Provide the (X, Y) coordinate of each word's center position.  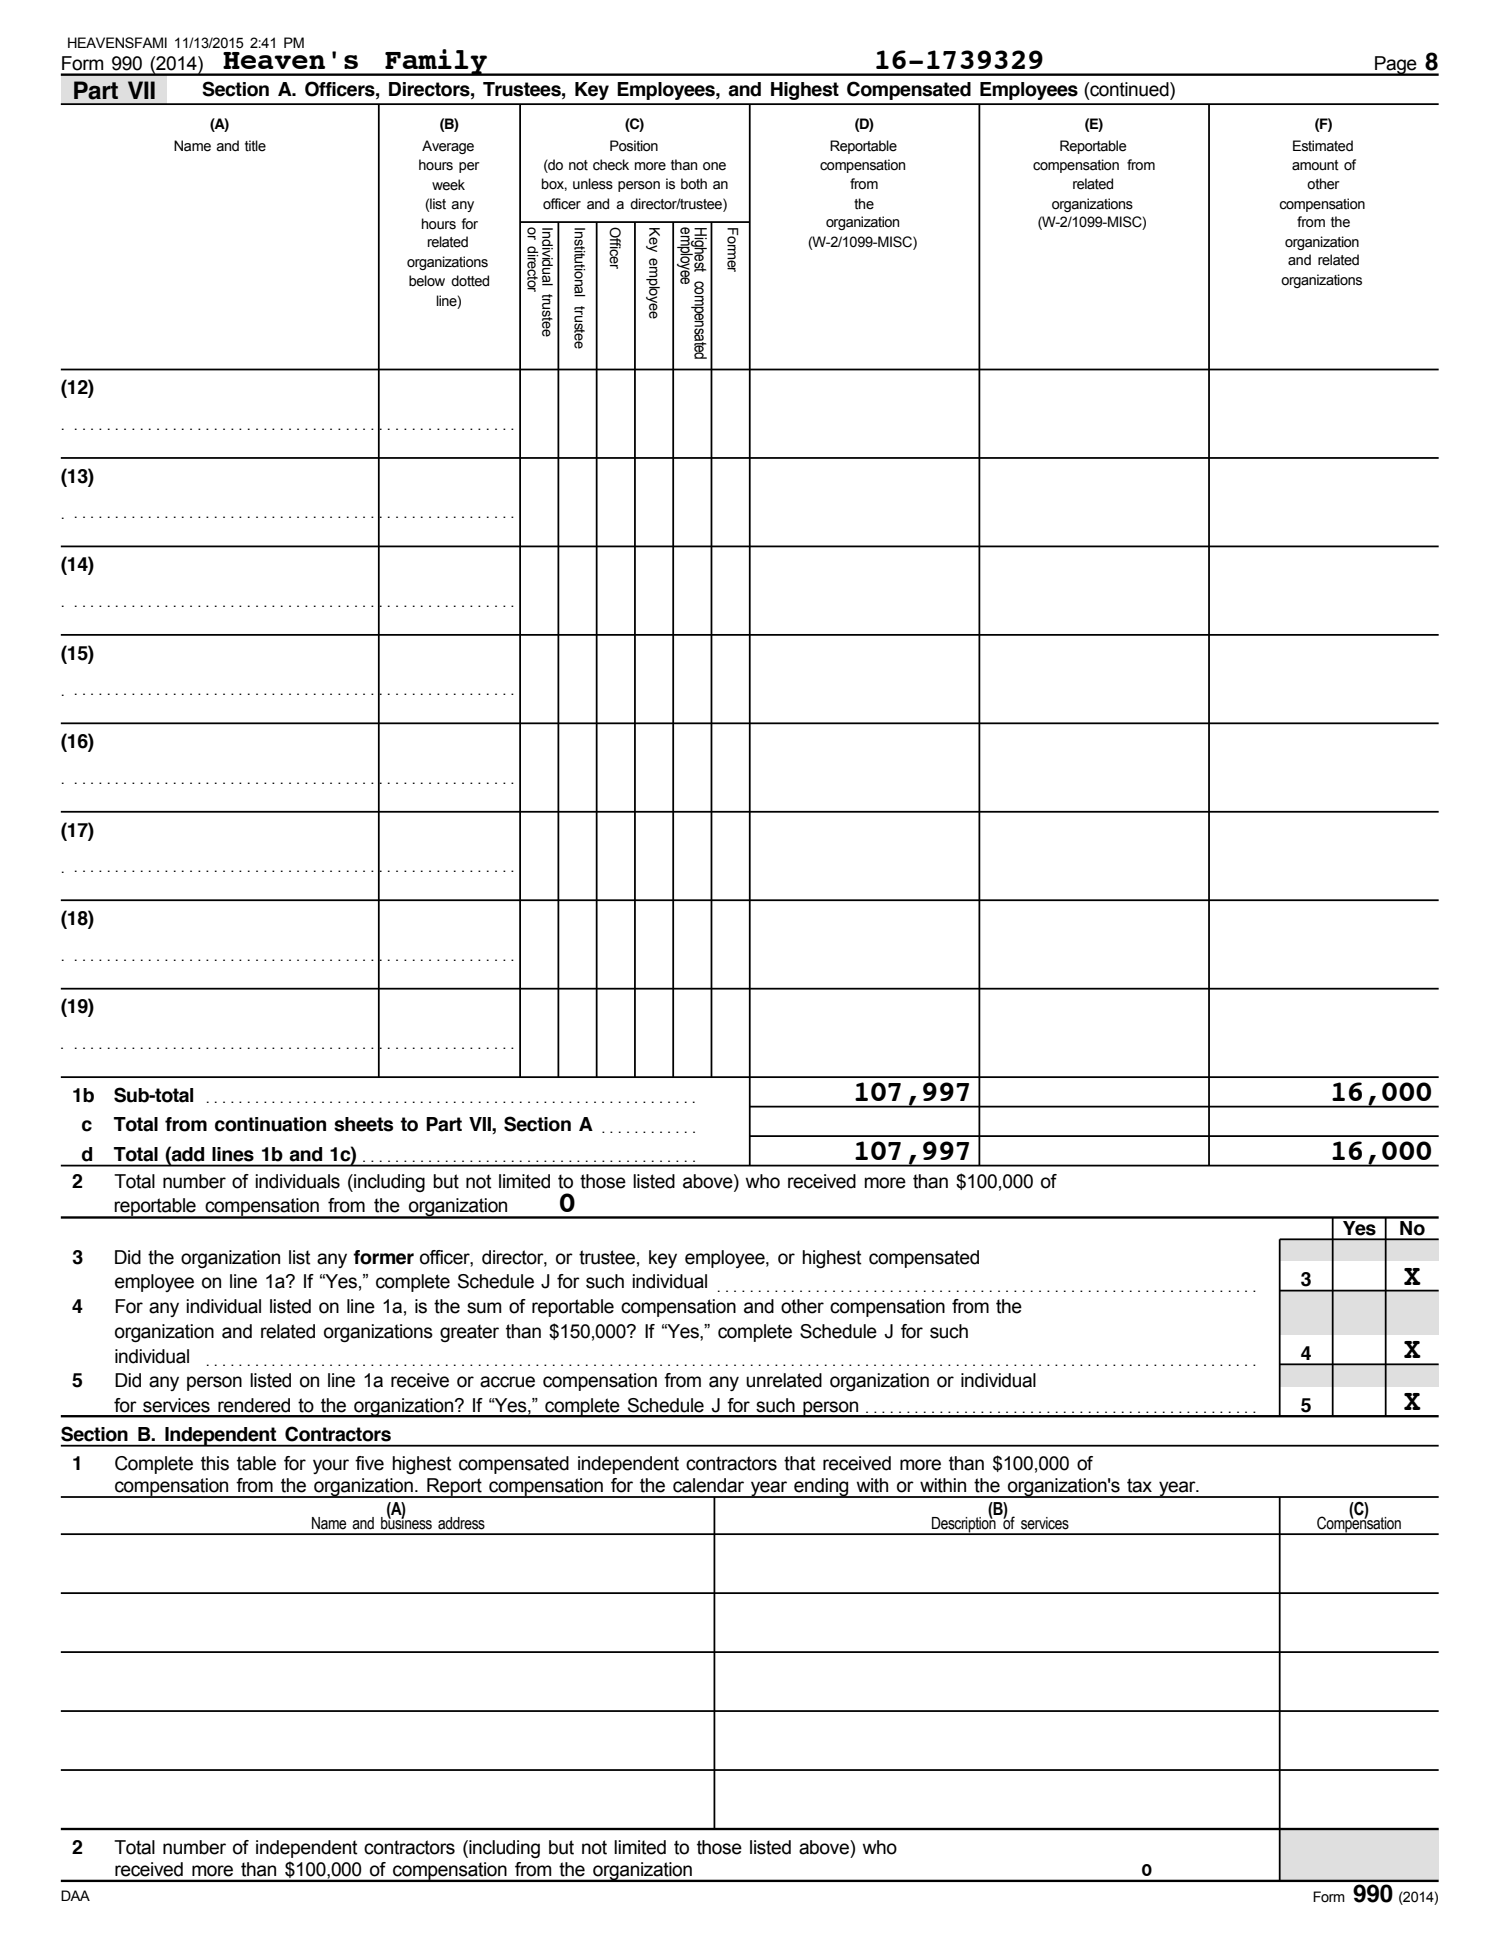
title (255, 146)
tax (1139, 1485)
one (714, 166)
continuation (270, 1124)
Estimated (1323, 146)
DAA (75, 1895)
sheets (363, 1124)
